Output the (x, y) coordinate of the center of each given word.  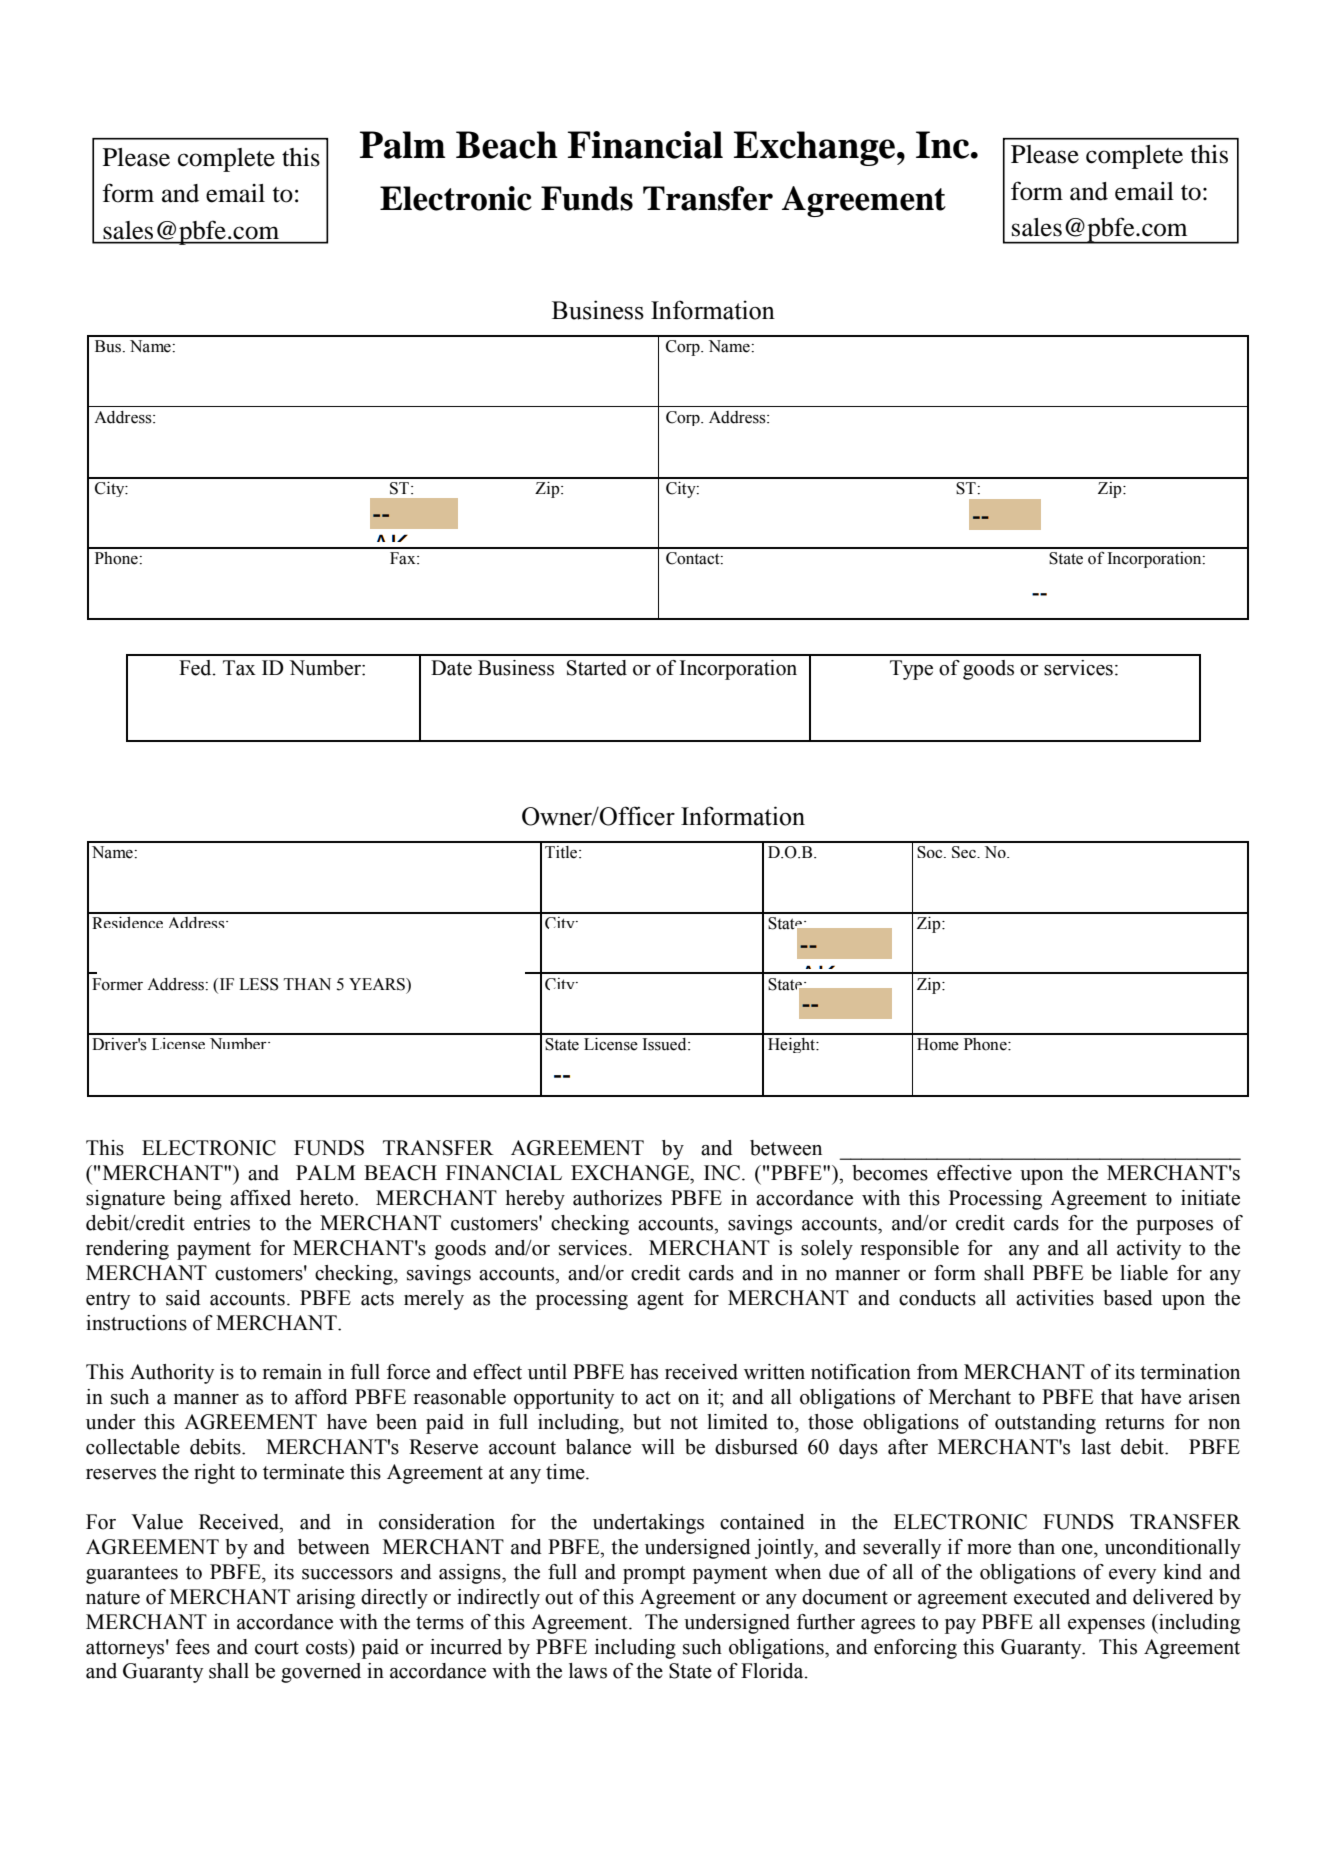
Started (597, 668)
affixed (260, 1198)
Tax (239, 668)
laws (588, 1671)
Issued (666, 1044)
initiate (1210, 1198)
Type (911, 670)
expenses (1106, 1626)
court (277, 1648)
